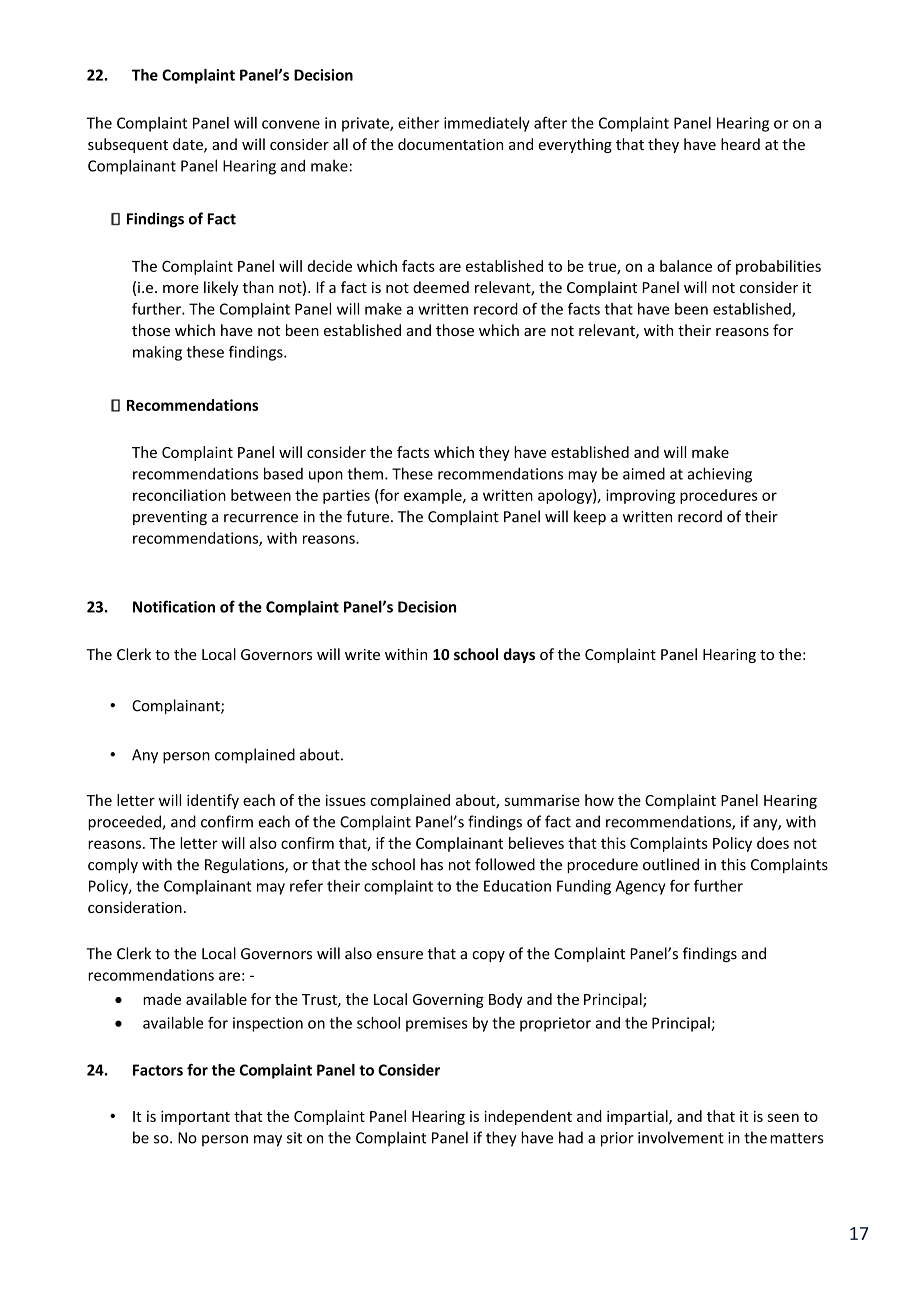 This screenshot has width=924, height=1307. Describe the element at coordinates (179, 495) in the screenshot. I see `reconciliation` at that location.
